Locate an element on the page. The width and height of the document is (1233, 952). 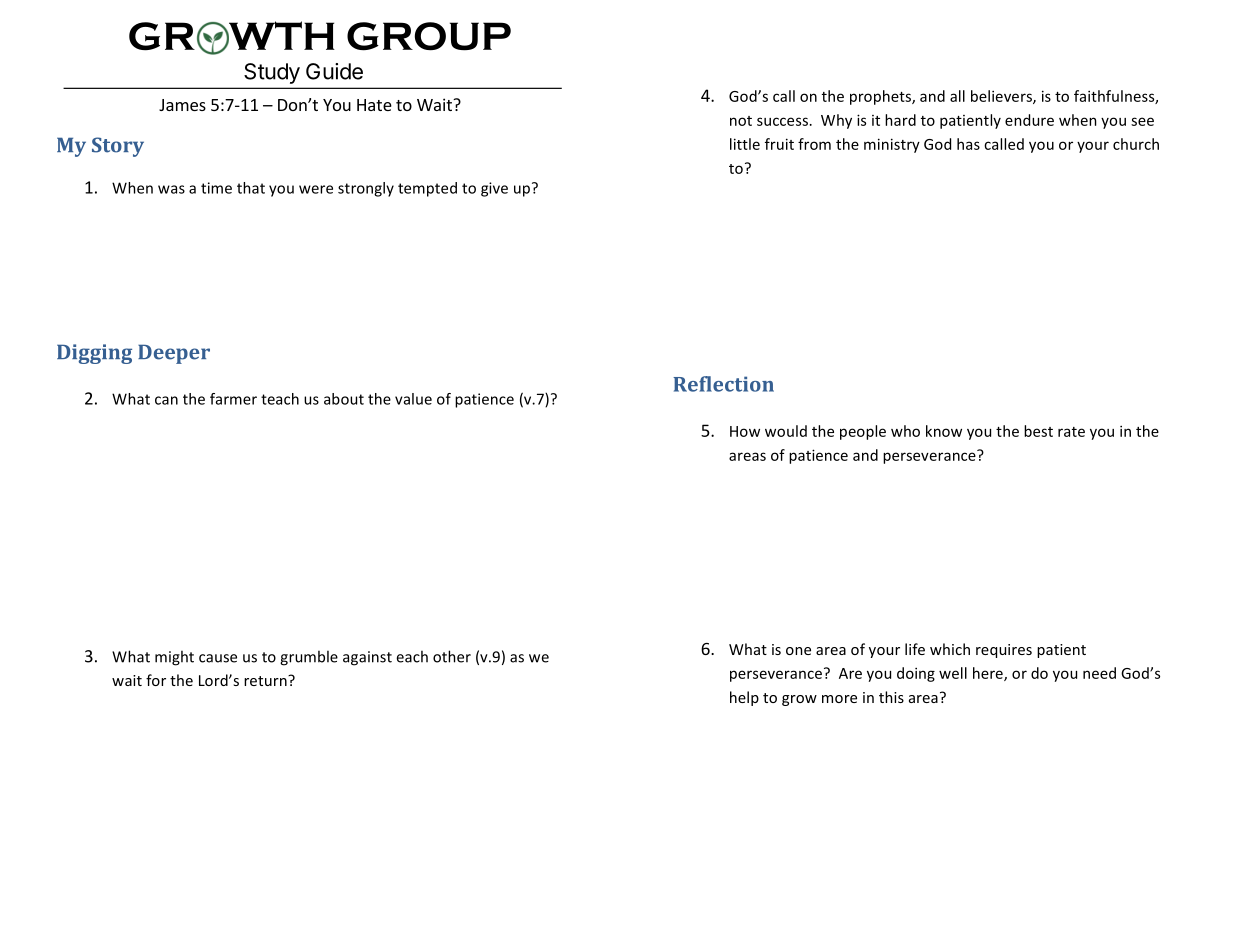
farmer is located at coordinates (233, 399).
